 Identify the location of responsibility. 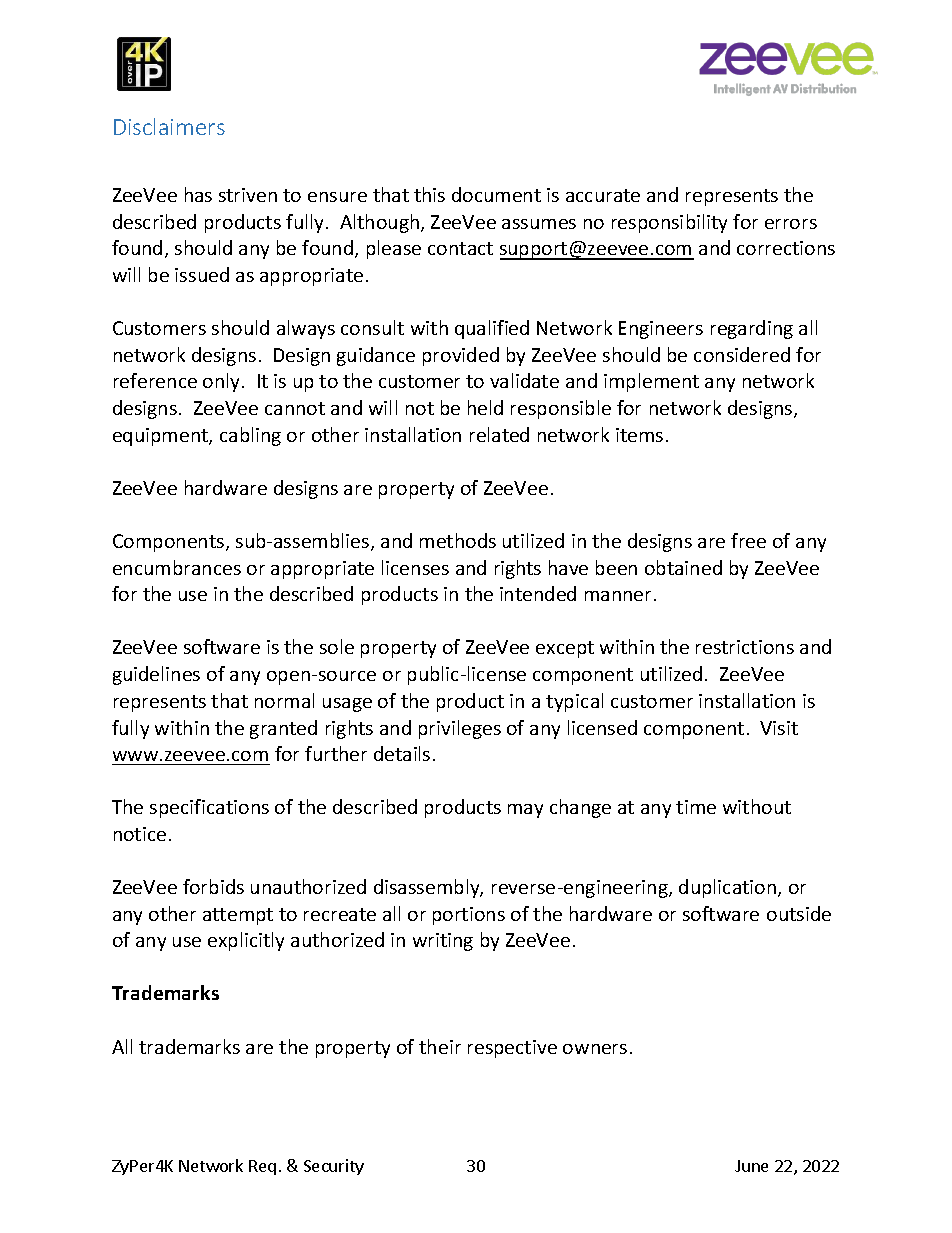
(669, 223).
